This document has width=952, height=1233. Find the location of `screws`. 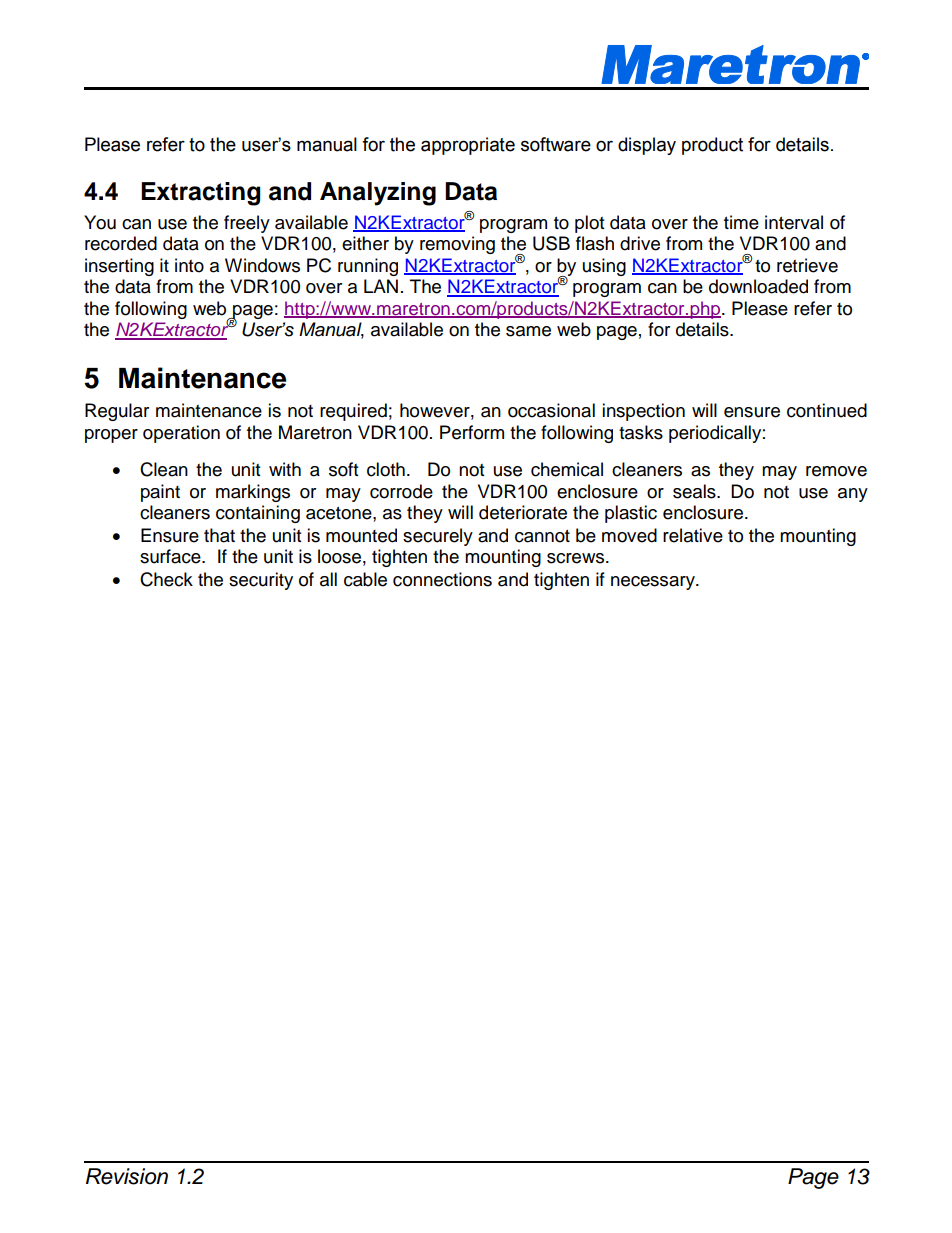

screws is located at coordinates (575, 558).
